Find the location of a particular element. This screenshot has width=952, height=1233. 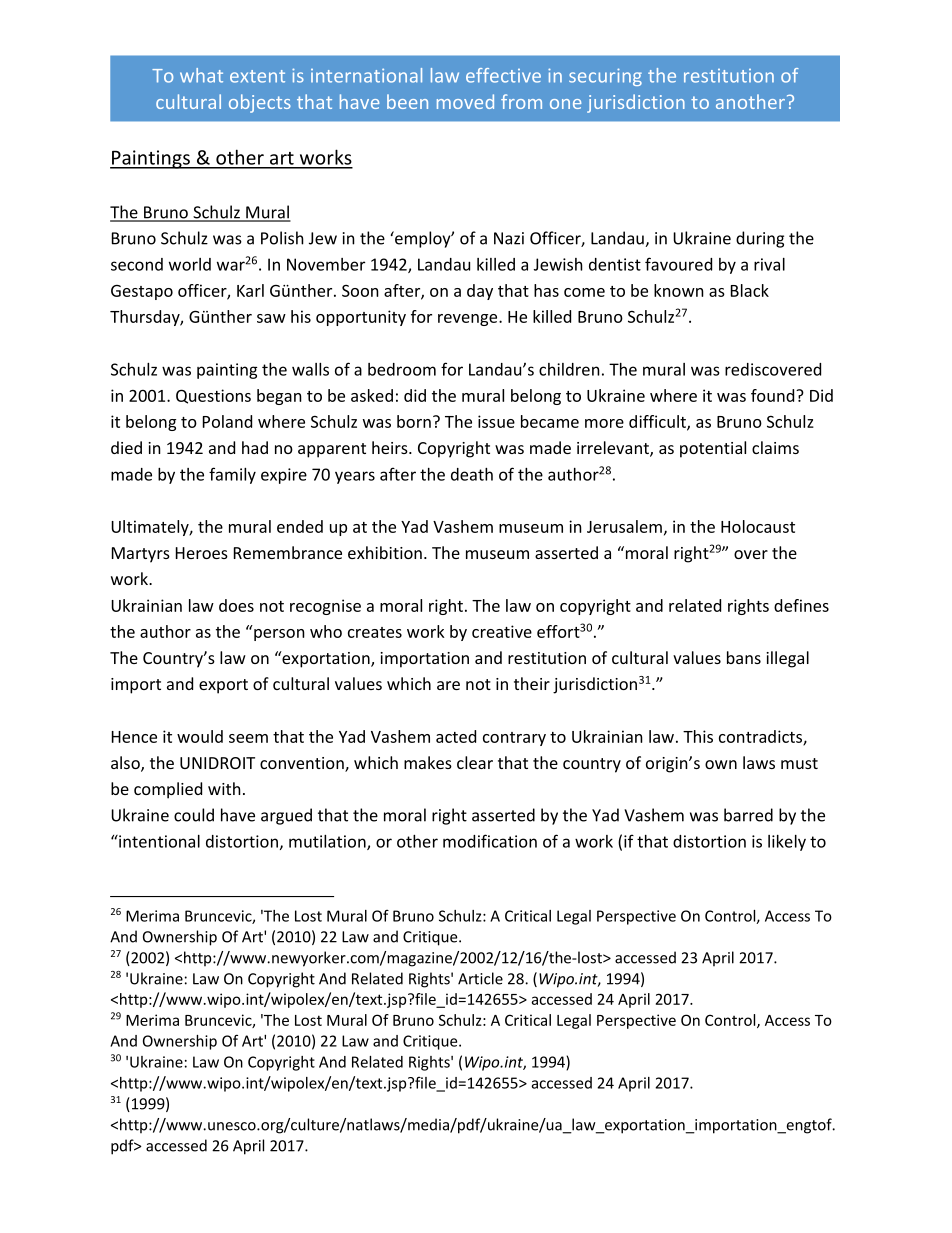

securing is located at coordinates (605, 77).
